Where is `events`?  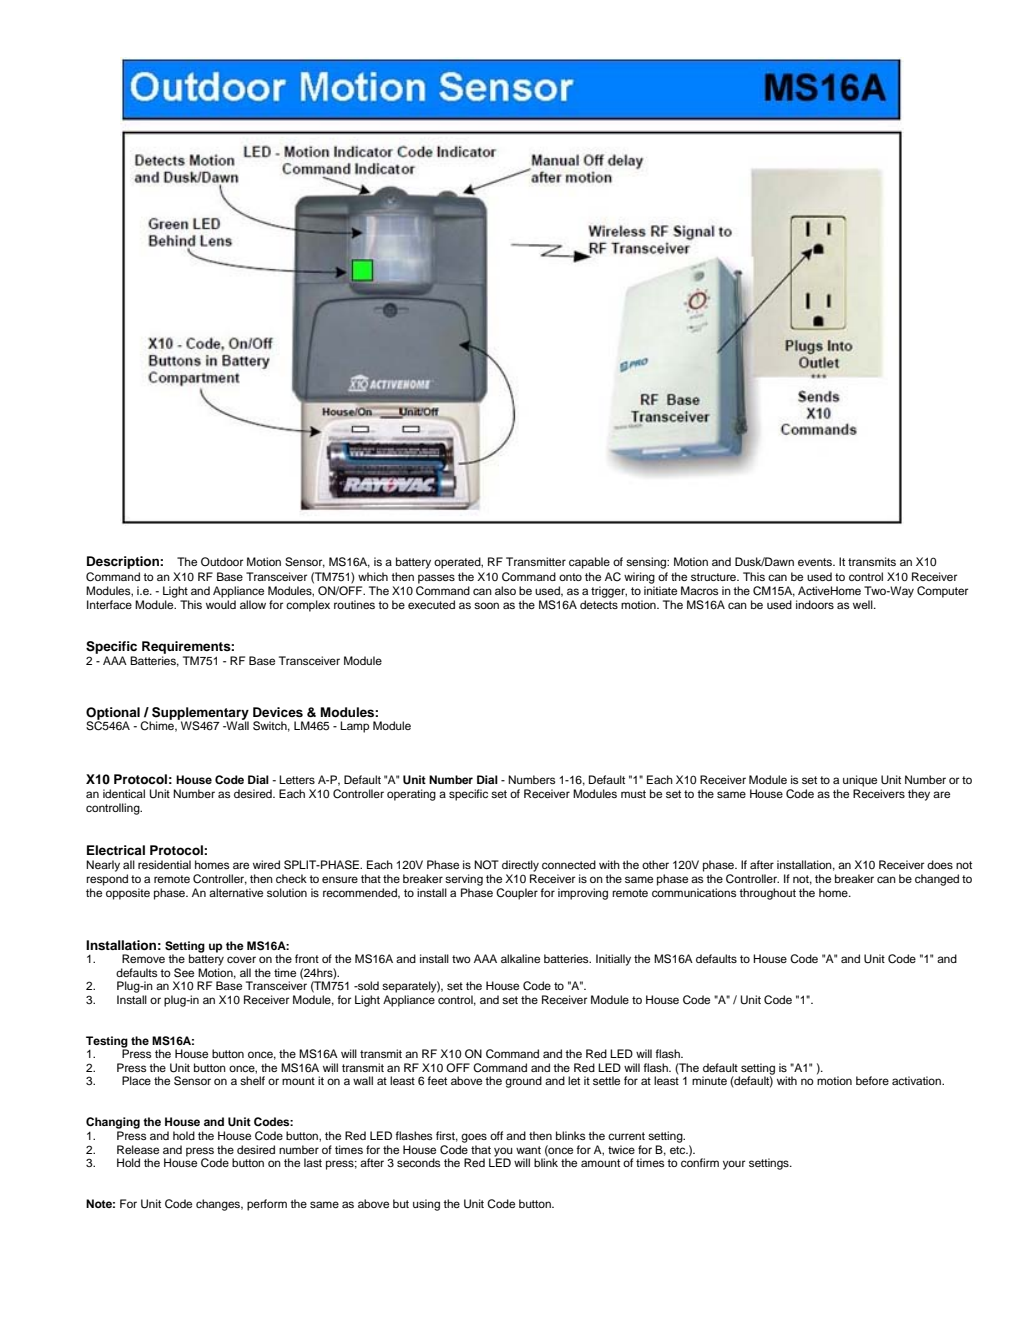
events is located at coordinates (816, 562).
